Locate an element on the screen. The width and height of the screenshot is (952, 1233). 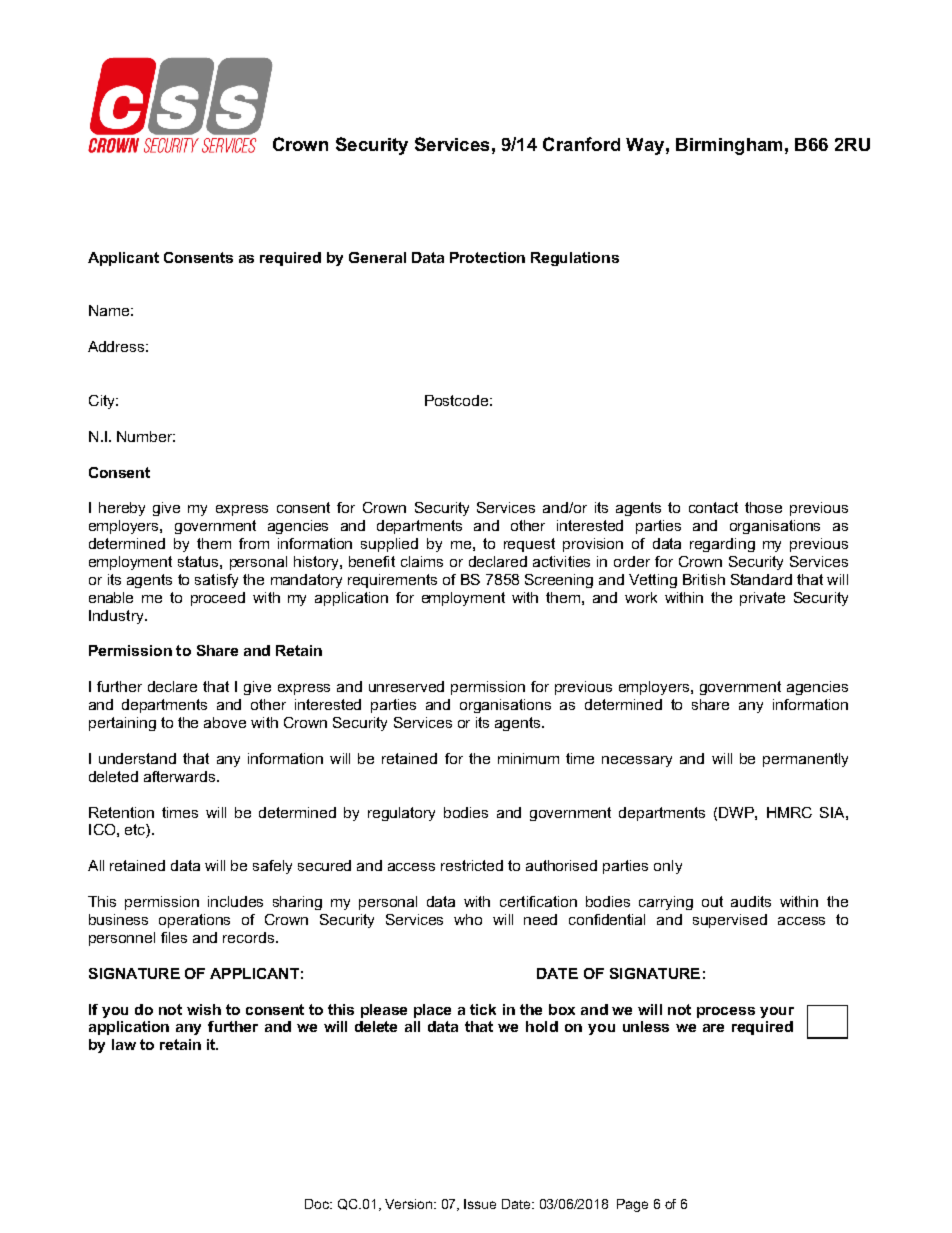
General is located at coordinates (377, 257).
